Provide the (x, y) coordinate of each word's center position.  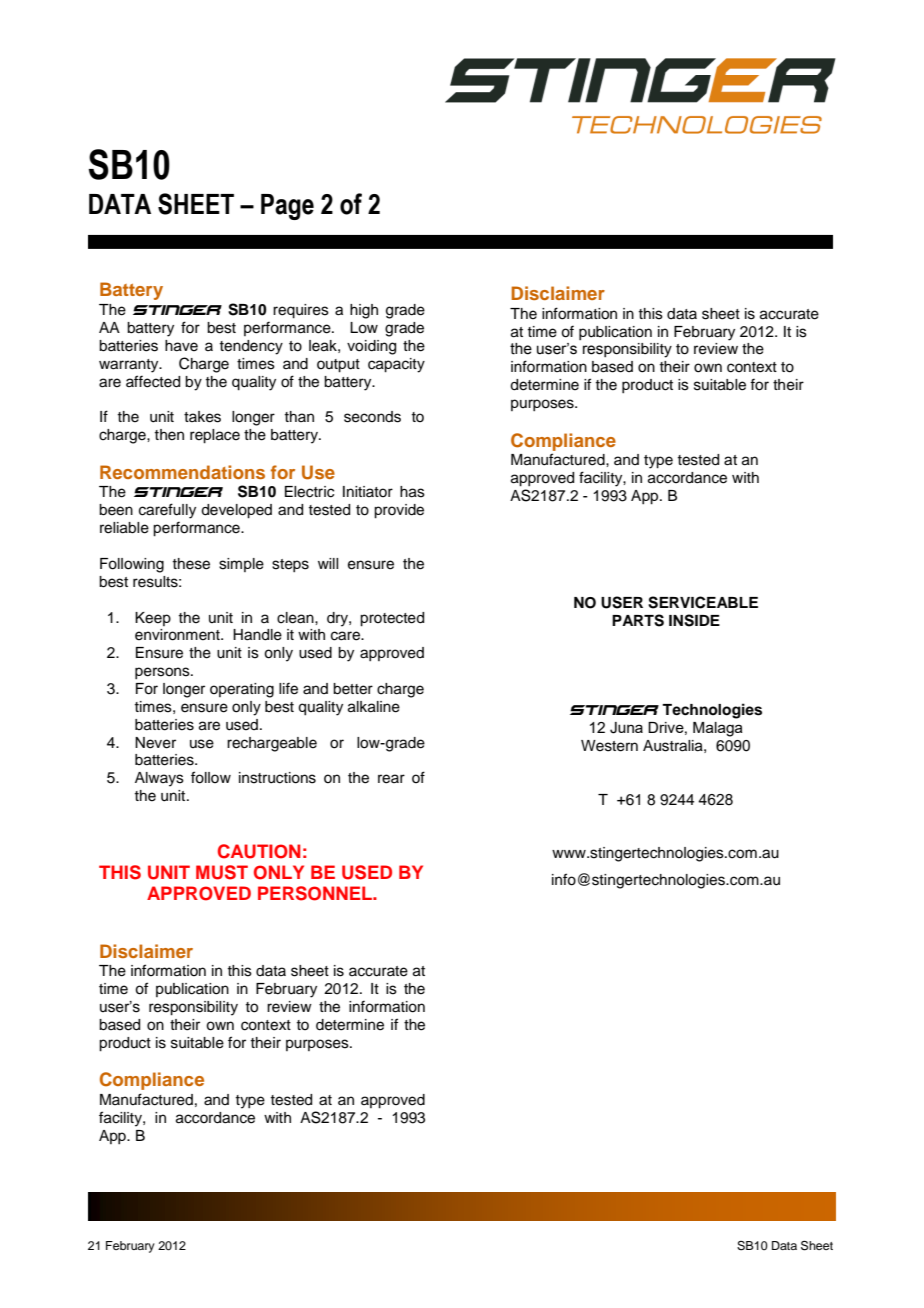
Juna (626, 728)
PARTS (638, 620)
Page (287, 207)
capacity (396, 365)
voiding (371, 347)
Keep (153, 619)
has (412, 492)
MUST (222, 872)
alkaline (374, 707)
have (181, 346)
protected (392, 619)
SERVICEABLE (703, 602)
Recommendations (182, 472)
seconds (372, 417)
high (364, 311)
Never (155, 743)
